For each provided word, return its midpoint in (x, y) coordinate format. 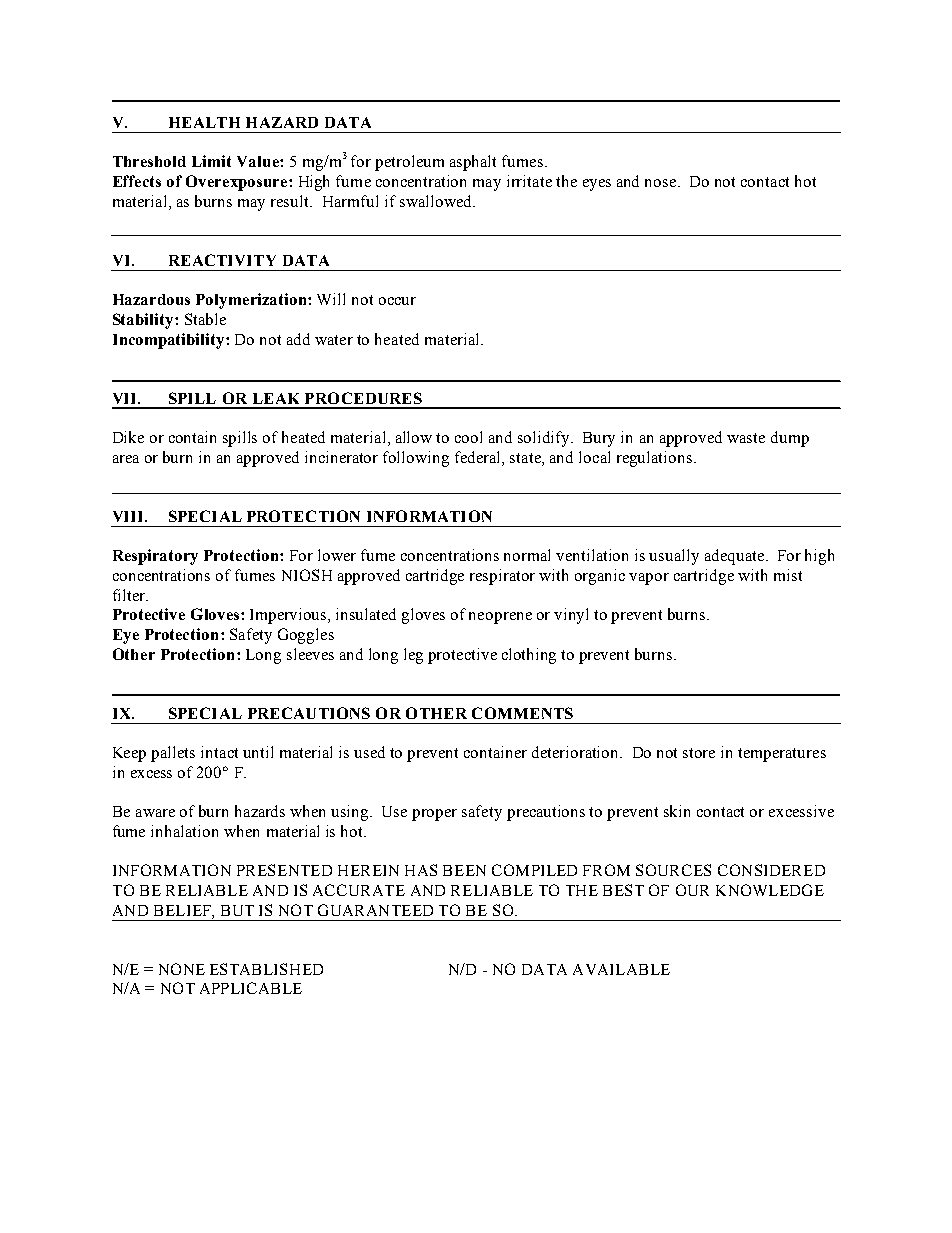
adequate (736, 557)
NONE (182, 969)
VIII (129, 516)
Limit (211, 161)
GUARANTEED (375, 910)
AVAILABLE (621, 969)
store (699, 753)
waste (746, 438)
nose (662, 183)
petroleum (409, 163)
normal (527, 555)
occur (397, 301)
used (369, 752)
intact (219, 752)
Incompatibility (170, 341)
